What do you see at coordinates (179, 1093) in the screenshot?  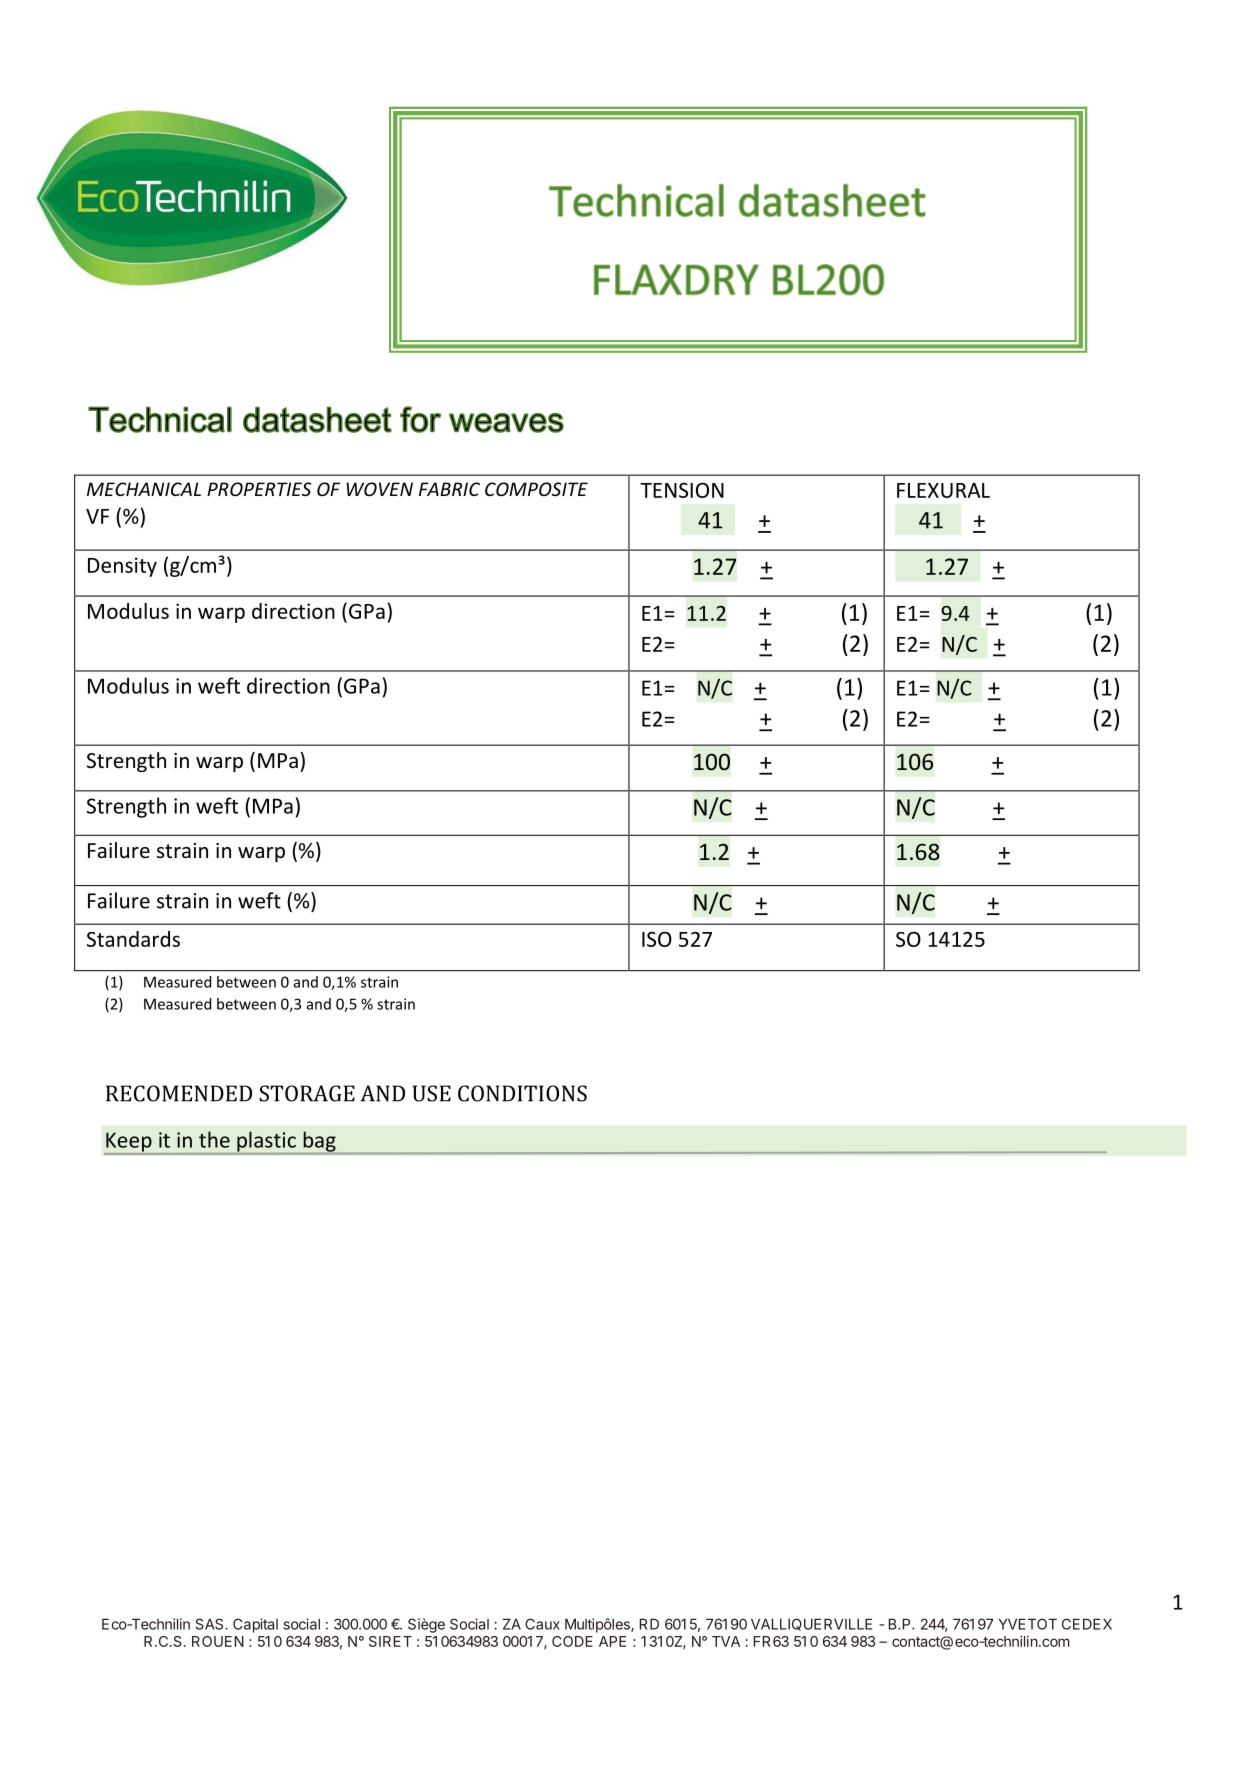 I see `RECOMENDED` at bounding box center [179, 1093].
